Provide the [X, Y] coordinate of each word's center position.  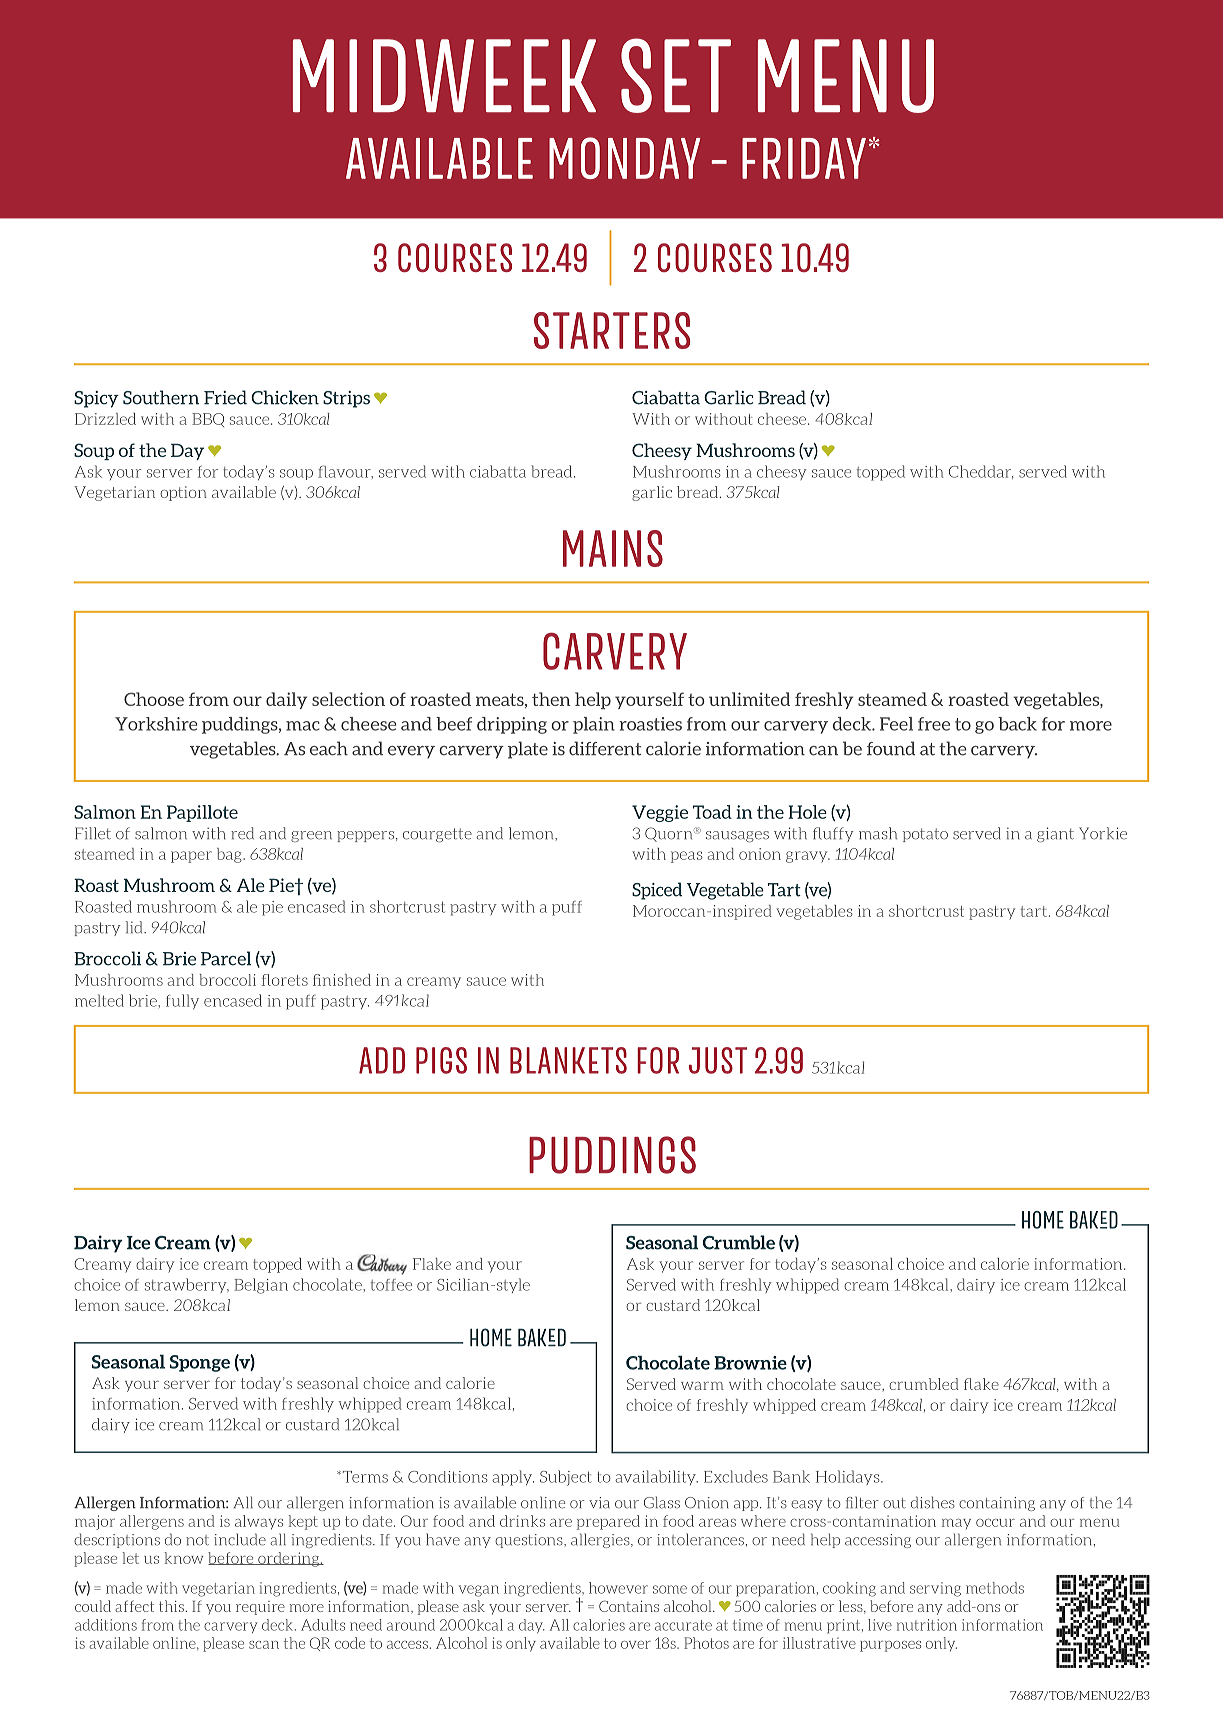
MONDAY [624, 158]
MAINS [613, 548]
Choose [154, 699]
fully [182, 1002]
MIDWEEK [444, 75]
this [172, 1606]
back [1017, 724]
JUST [718, 1060]
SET [676, 75]
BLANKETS [568, 1060]
